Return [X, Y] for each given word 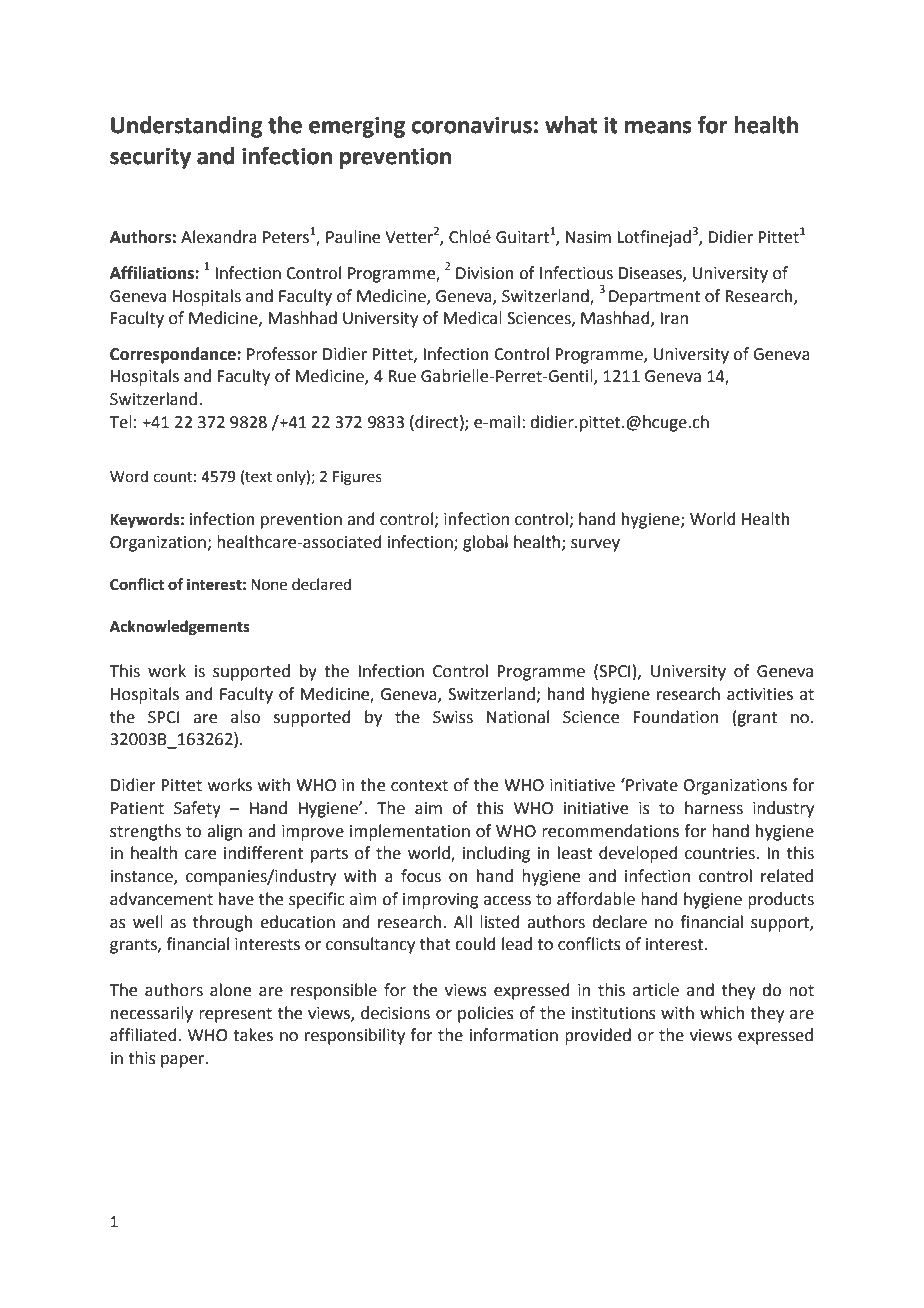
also [245, 717]
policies [486, 1014]
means [658, 127]
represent [235, 1015]
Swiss [453, 717]
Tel [120, 422]
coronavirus [471, 125]
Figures [357, 478]
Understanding [187, 127]
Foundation [675, 717]
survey [595, 545]
